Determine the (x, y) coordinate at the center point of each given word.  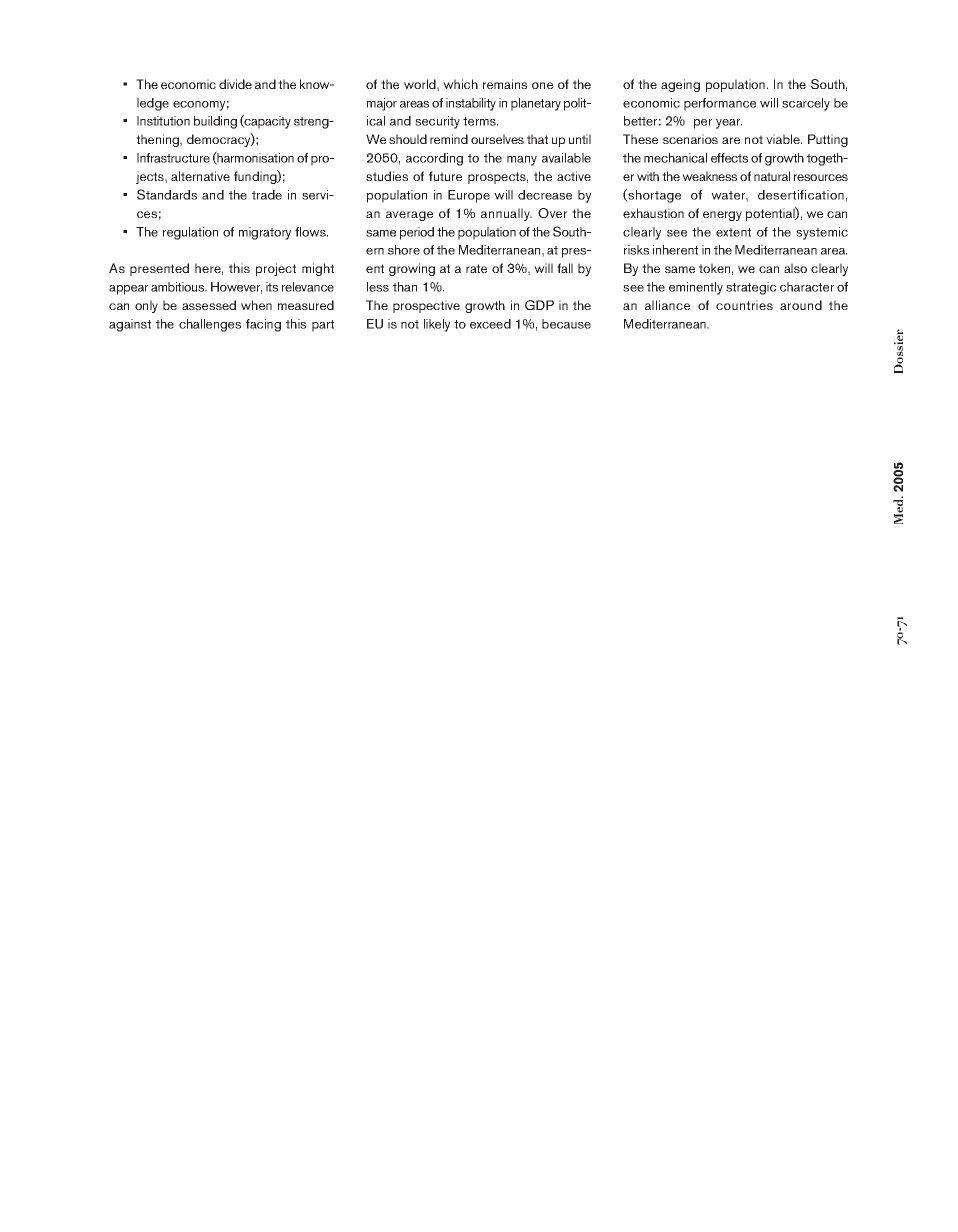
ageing (680, 85)
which (460, 84)
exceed (490, 324)
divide (235, 84)
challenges (210, 325)
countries (744, 305)
